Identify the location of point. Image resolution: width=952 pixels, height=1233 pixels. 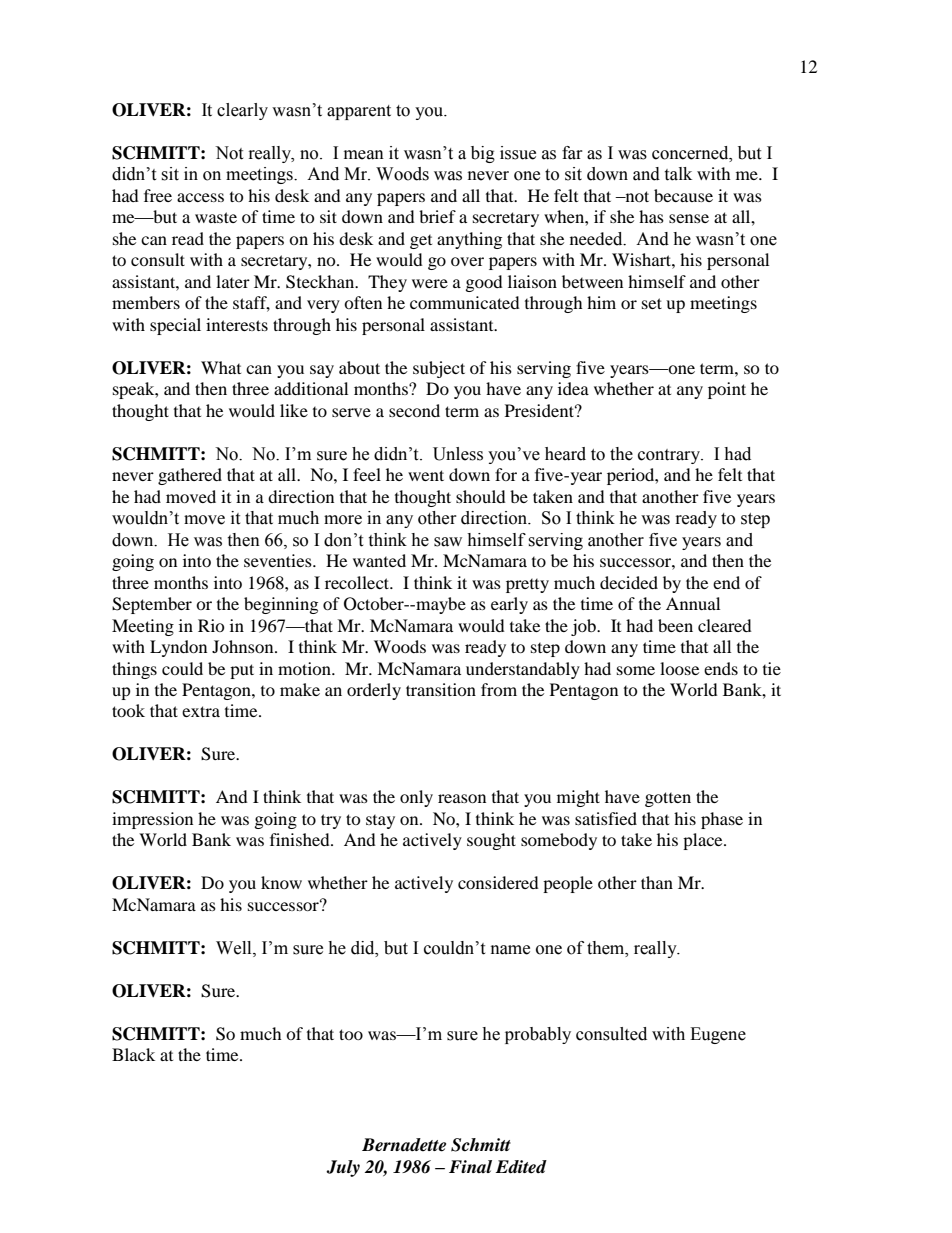
(727, 390).
